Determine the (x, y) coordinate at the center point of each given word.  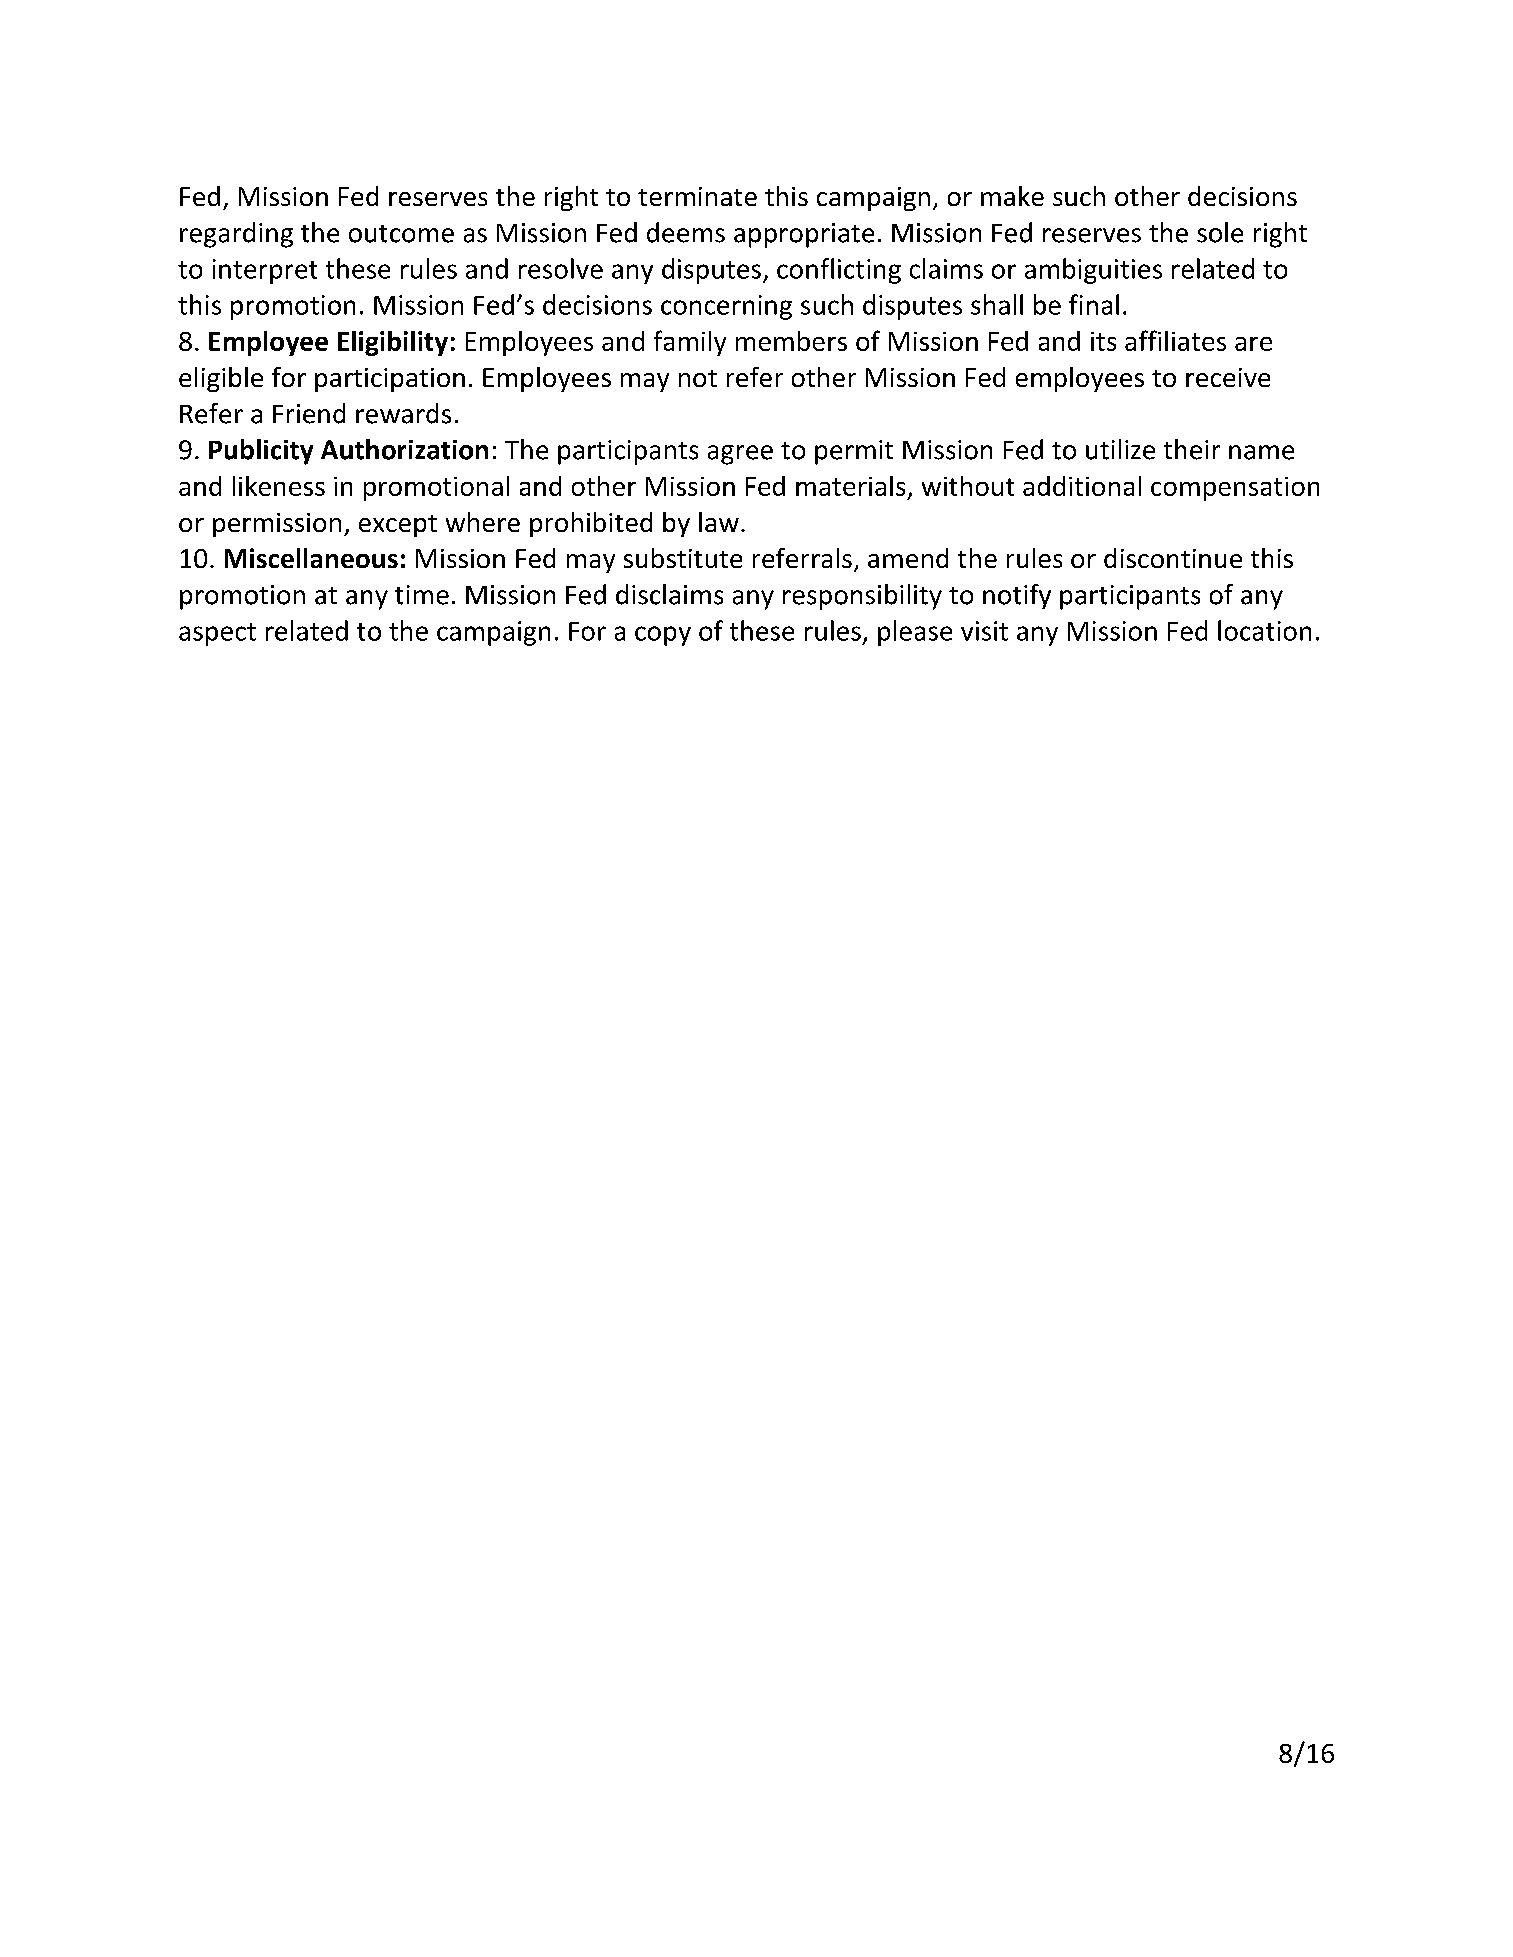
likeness (279, 486)
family (690, 343)
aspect (217, 634)
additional (1082, 486)
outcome (401, 234)
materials (850, 486)
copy (663, 636)
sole (1220, 232)
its (1103, 341)
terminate (697, 196)
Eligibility (393, 343)
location (1264, 630)
